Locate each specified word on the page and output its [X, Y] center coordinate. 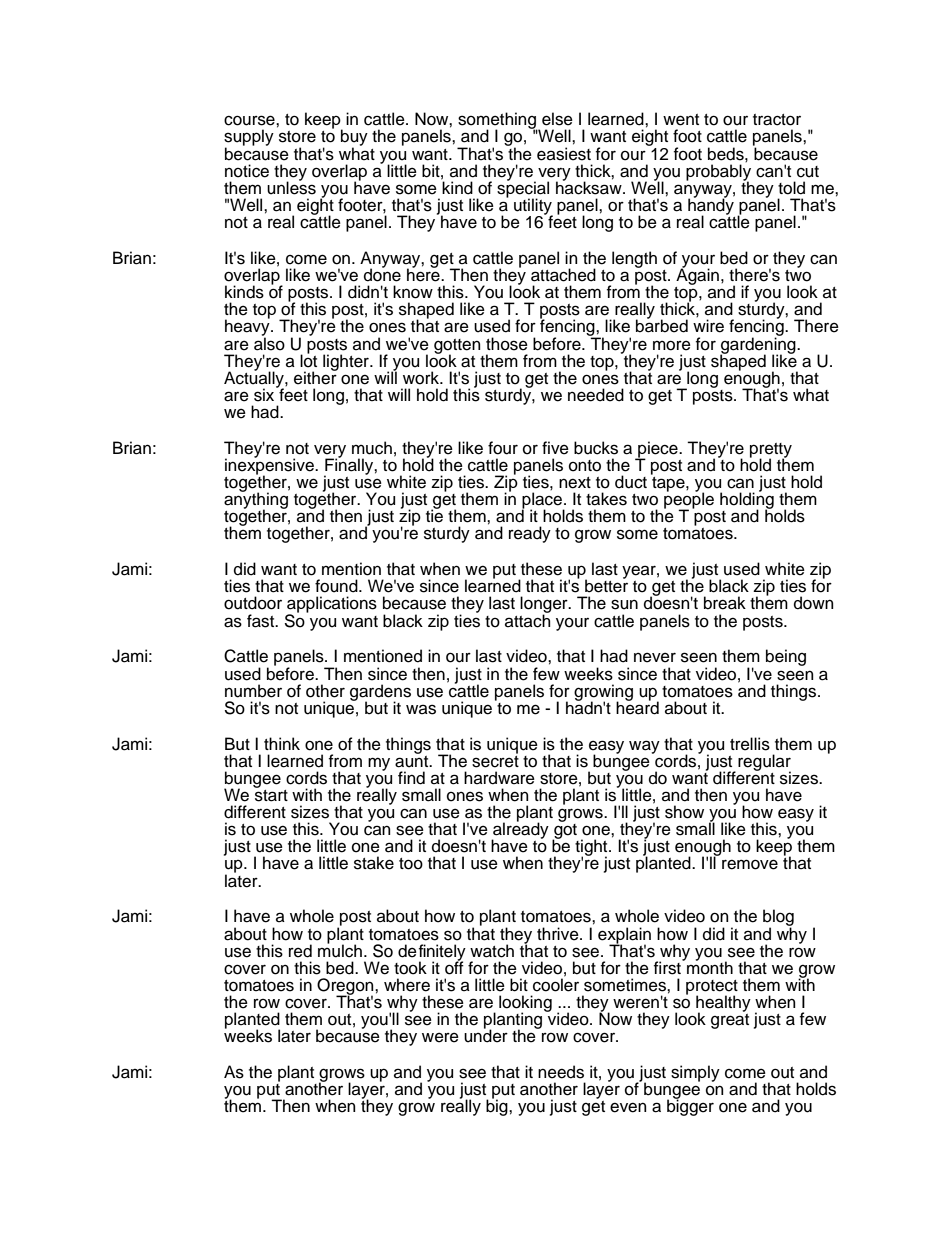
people [689, 500]
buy [354, 139]
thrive [559, 934]
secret [495, 760]
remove [750, 864]
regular [764, 763]
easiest [564, 154]
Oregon [346, 987]
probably [718, 173]
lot [308, 360]
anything [256, 500]
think [282, 743]
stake [374, 863]
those [507, 344]
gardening [759, 345]
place [543, 501]
